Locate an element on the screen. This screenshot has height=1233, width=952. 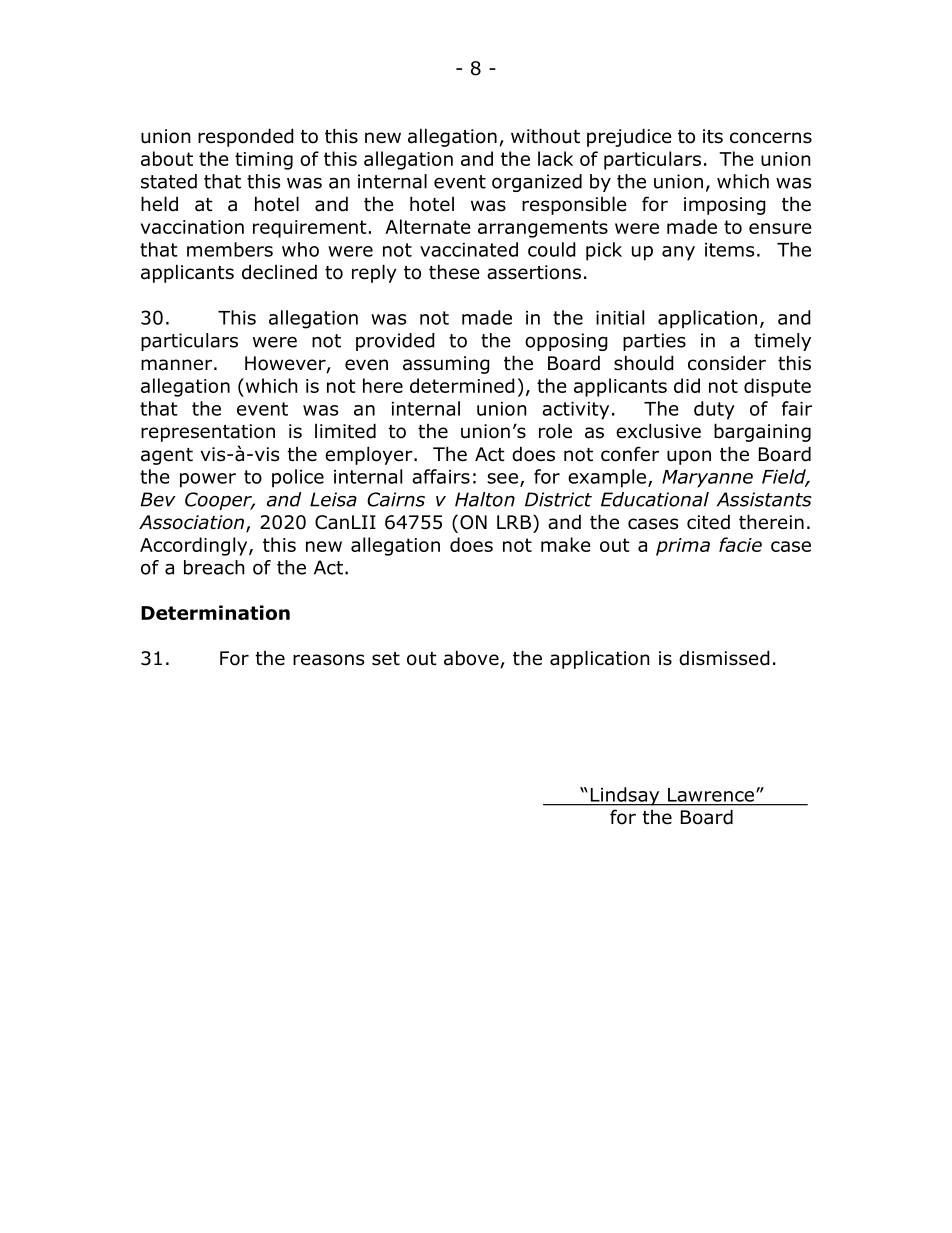
reasons is located at coordinates (328, 660).
